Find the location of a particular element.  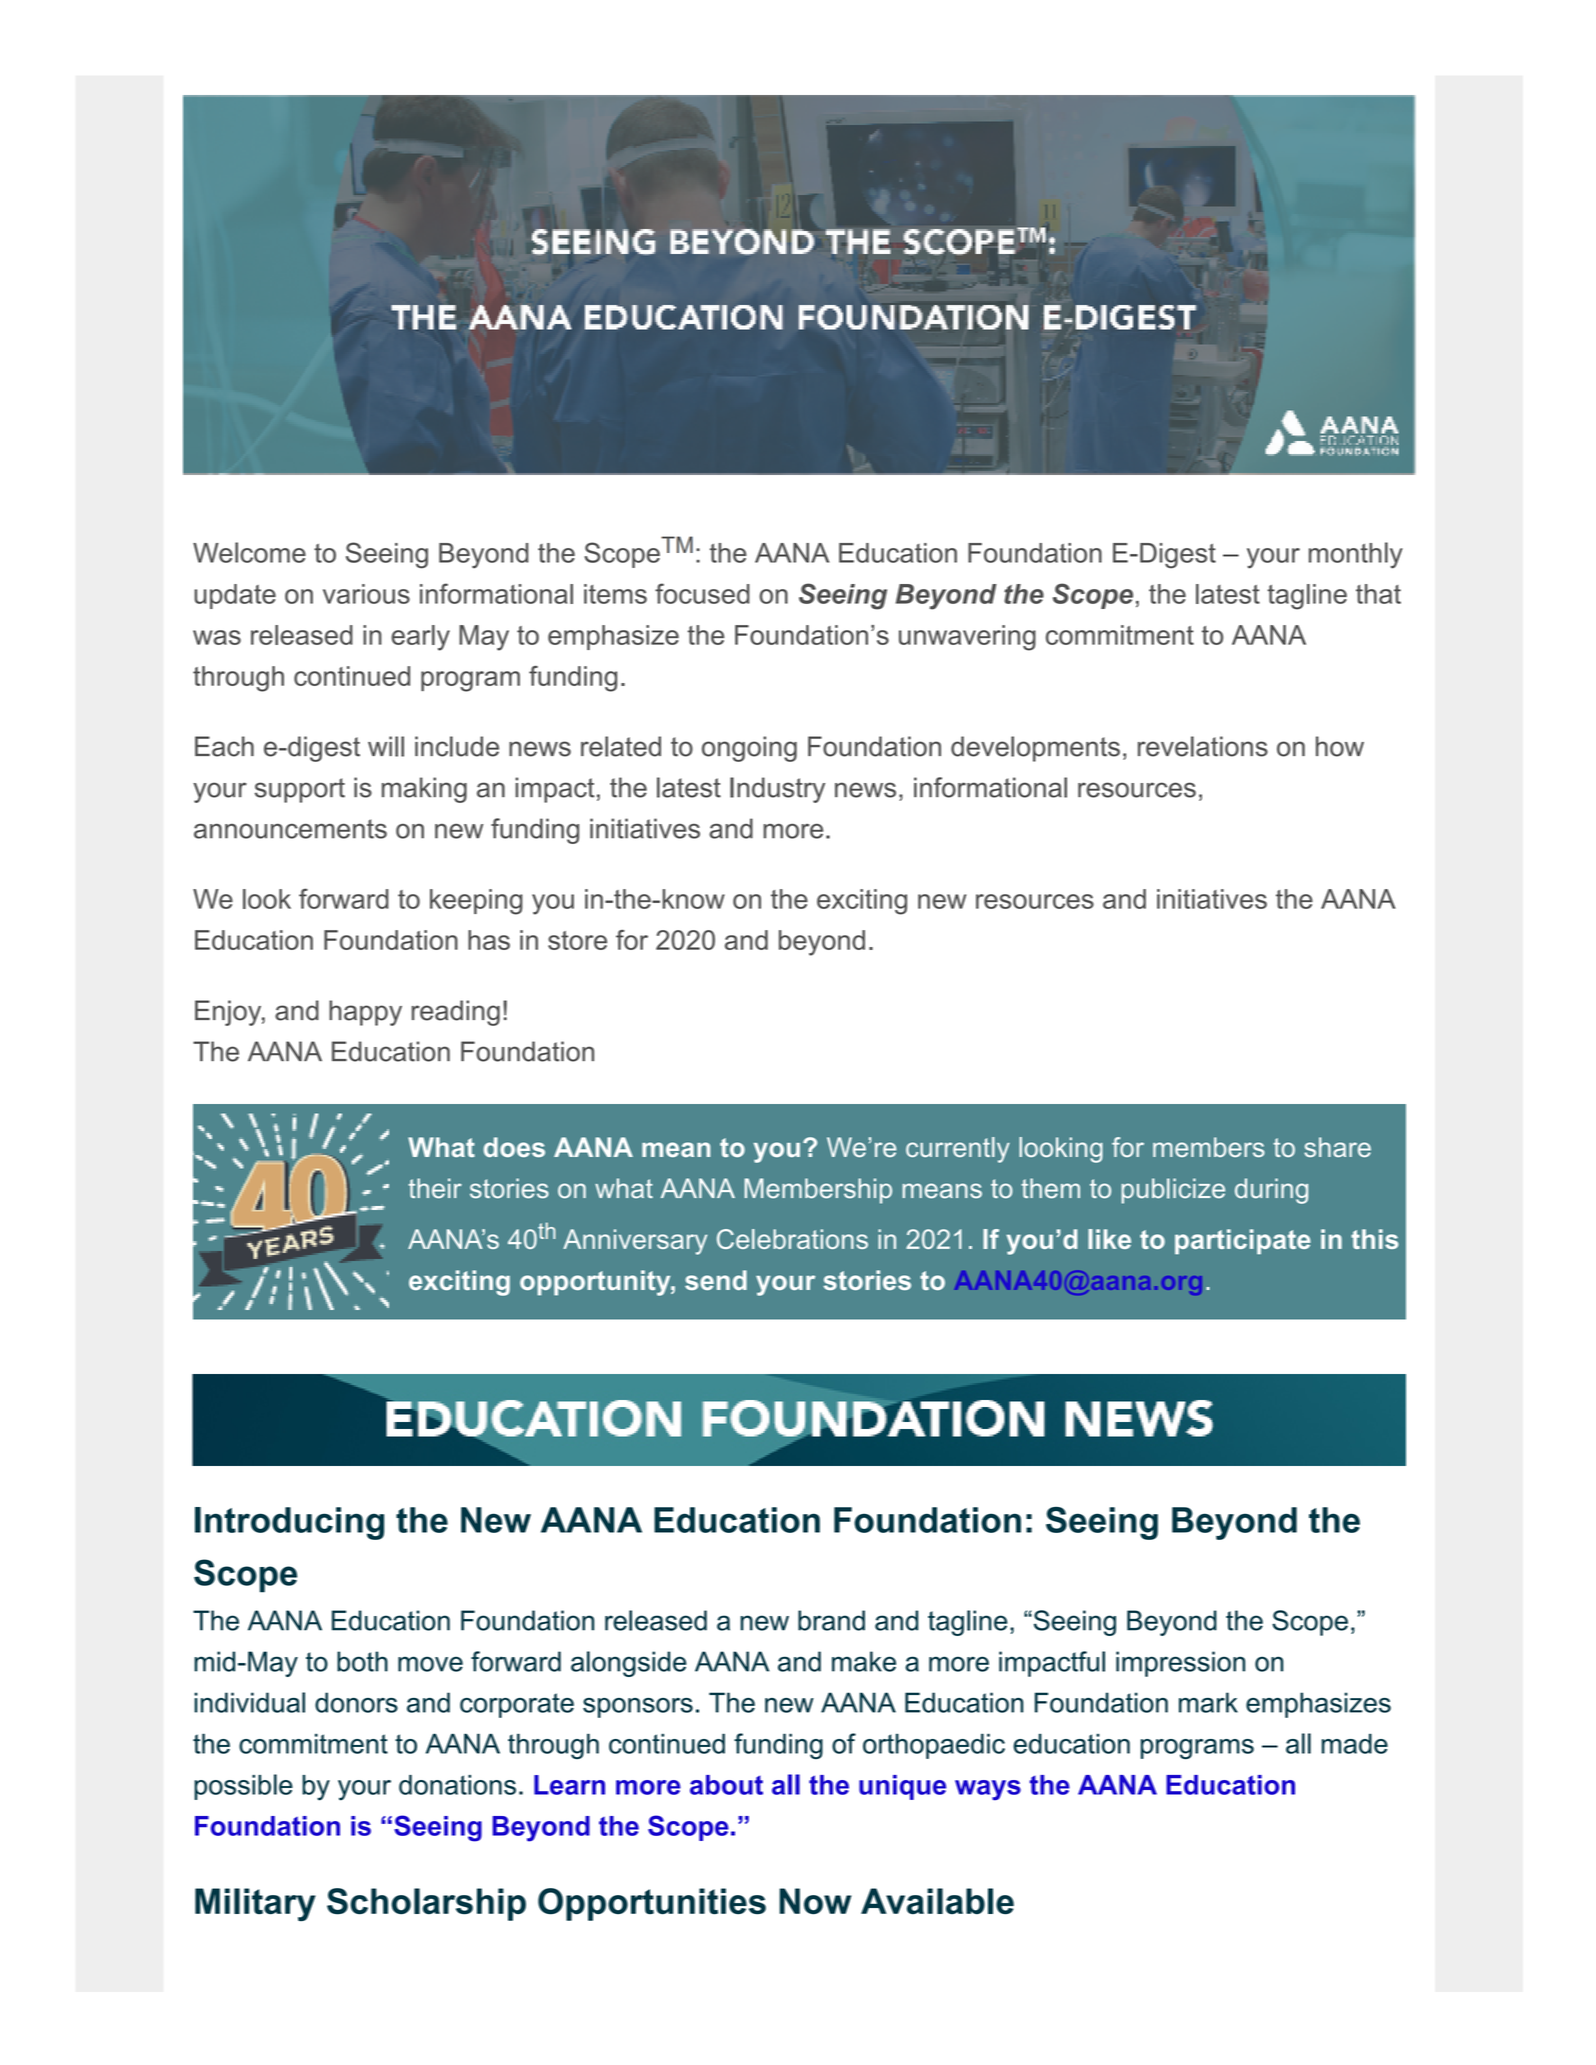

keeping is located at coordinates (476, 902).
